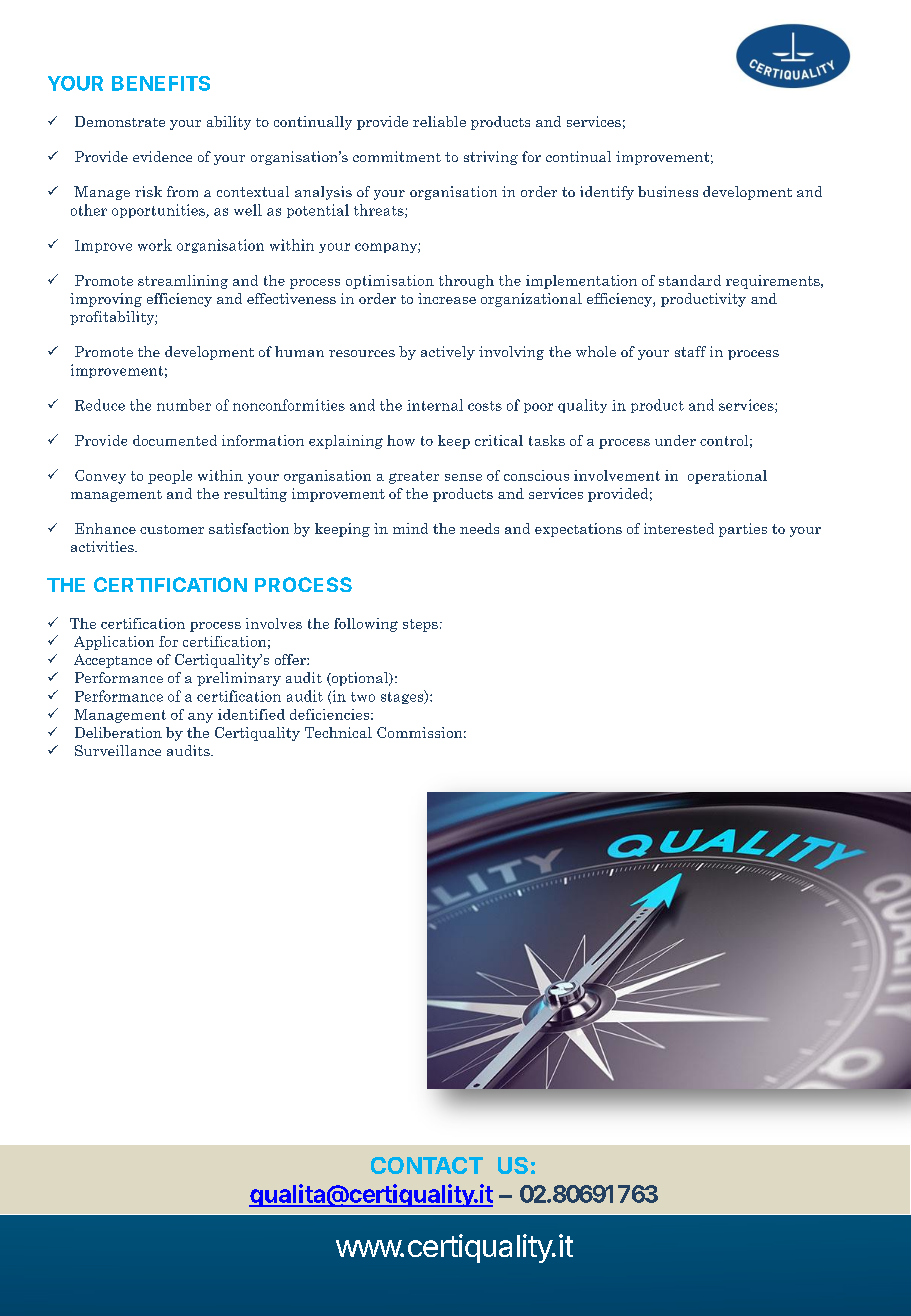 The width and height of the screenshot is (911, 1316). Describe the element at coordinates (420, 625) in the screenshot. I see `steps` at that location.
